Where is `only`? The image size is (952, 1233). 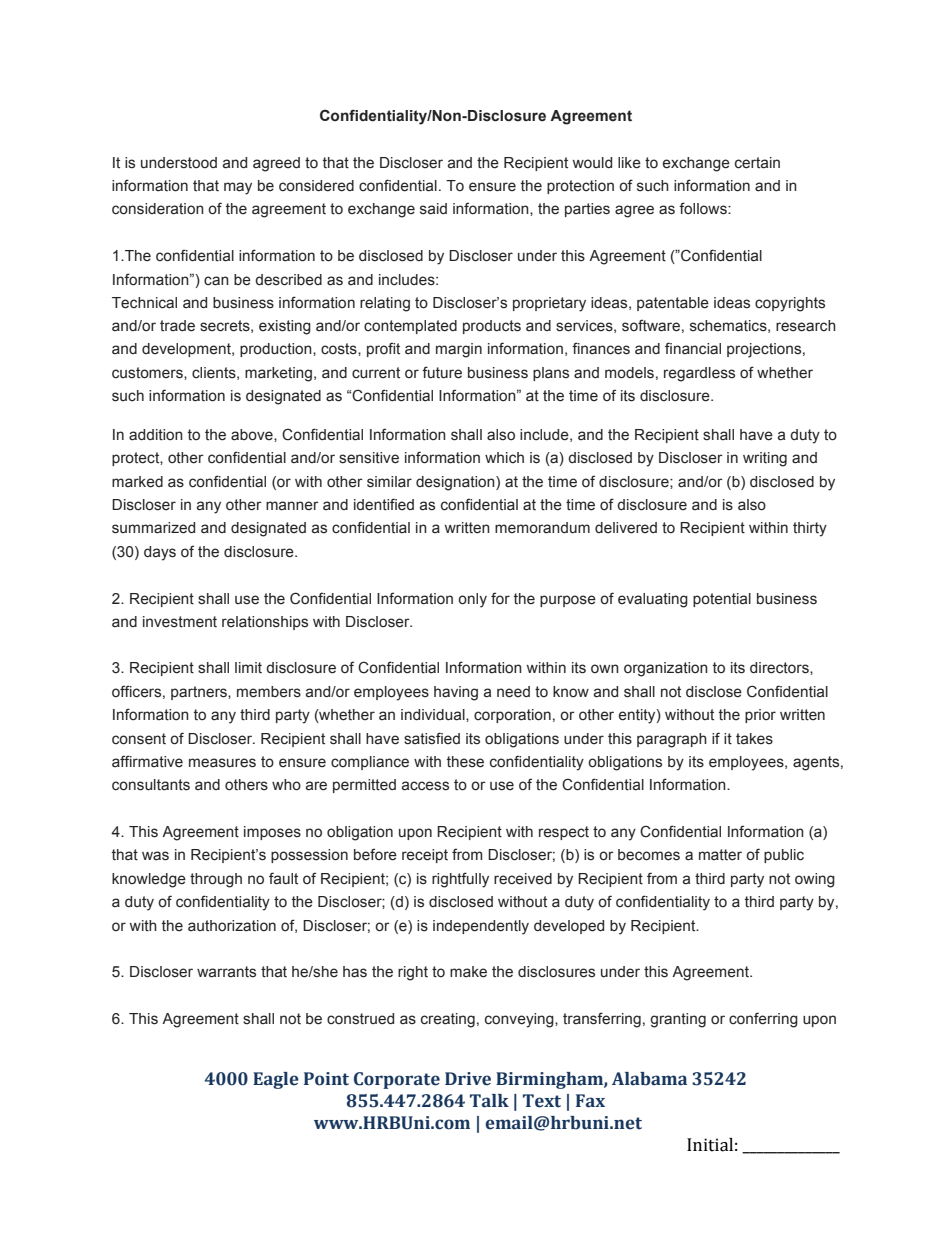 only is located at coordinates (472, 600).
